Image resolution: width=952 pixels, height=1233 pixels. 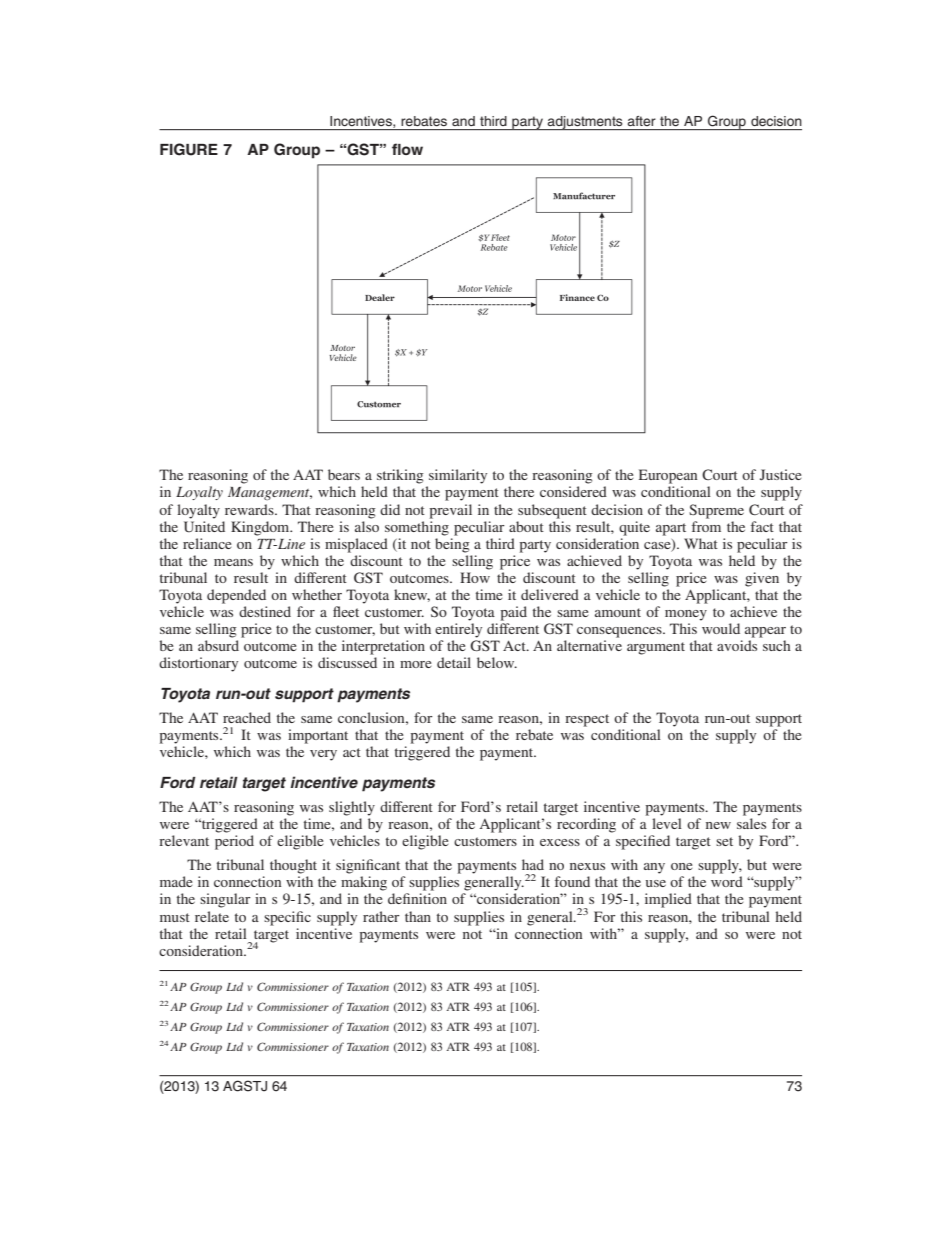 I want to click on from, so click(x=706, y=526).
